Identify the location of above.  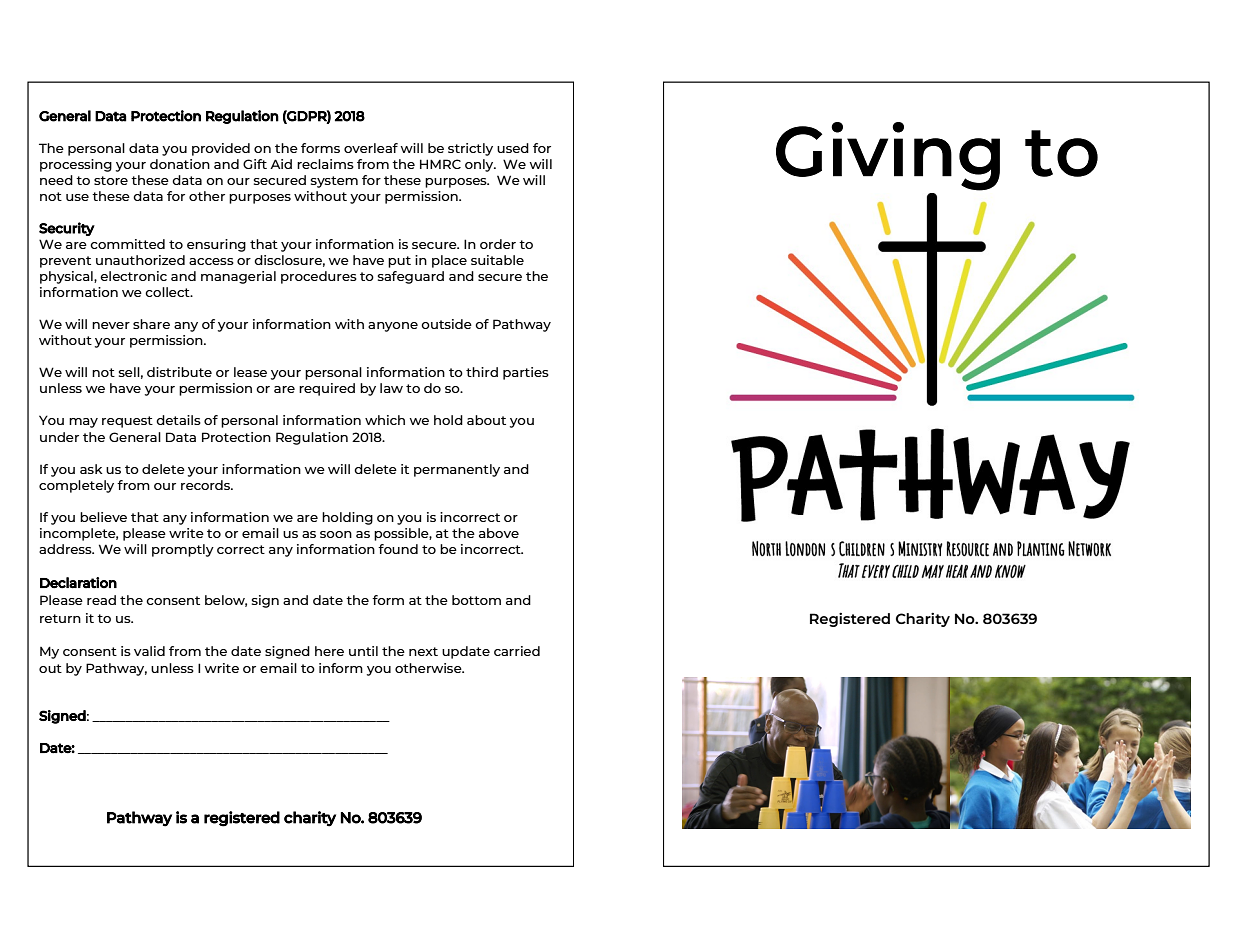
(499, 533).
